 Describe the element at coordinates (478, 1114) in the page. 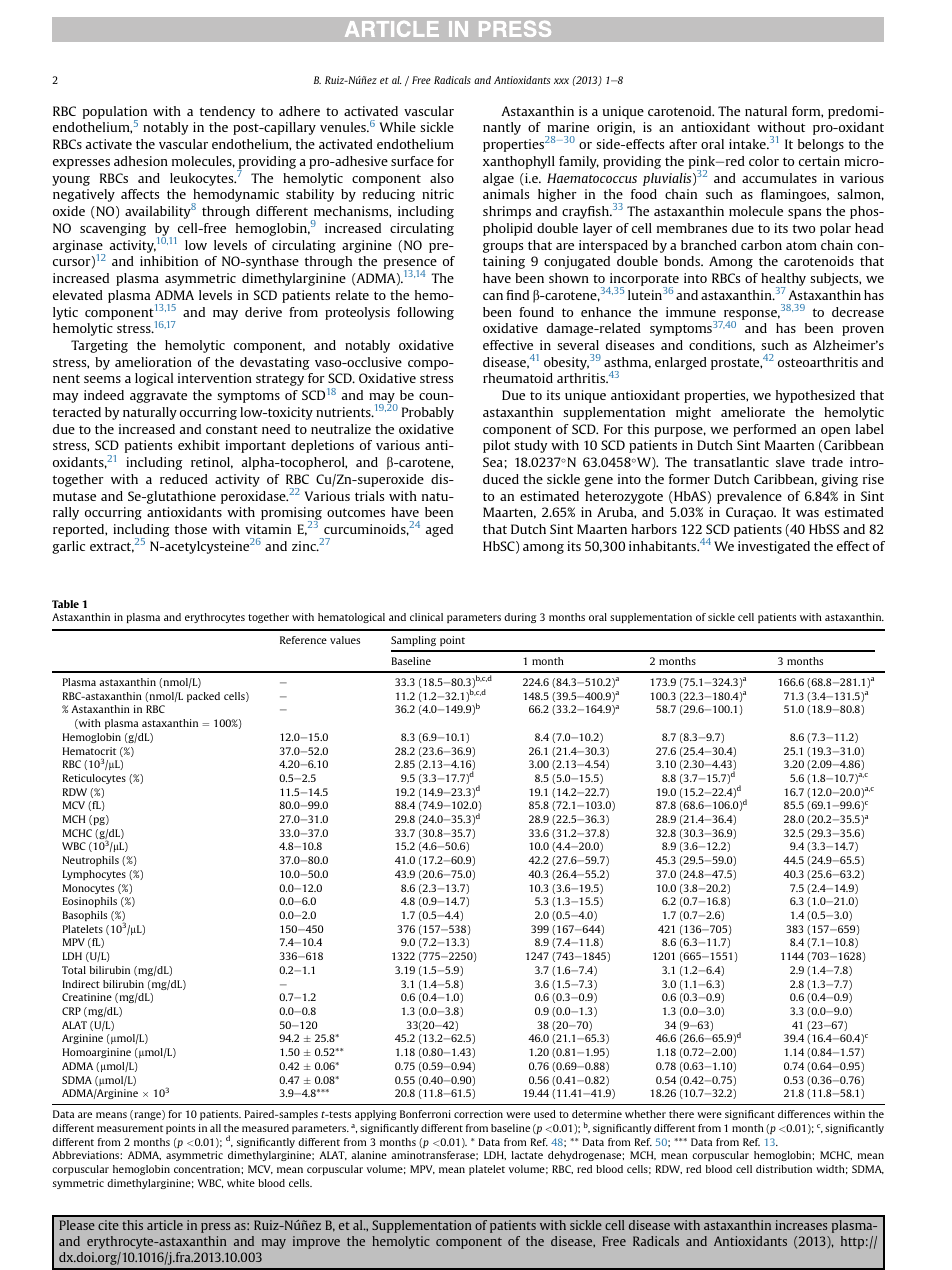

I see `correction` at that location.
